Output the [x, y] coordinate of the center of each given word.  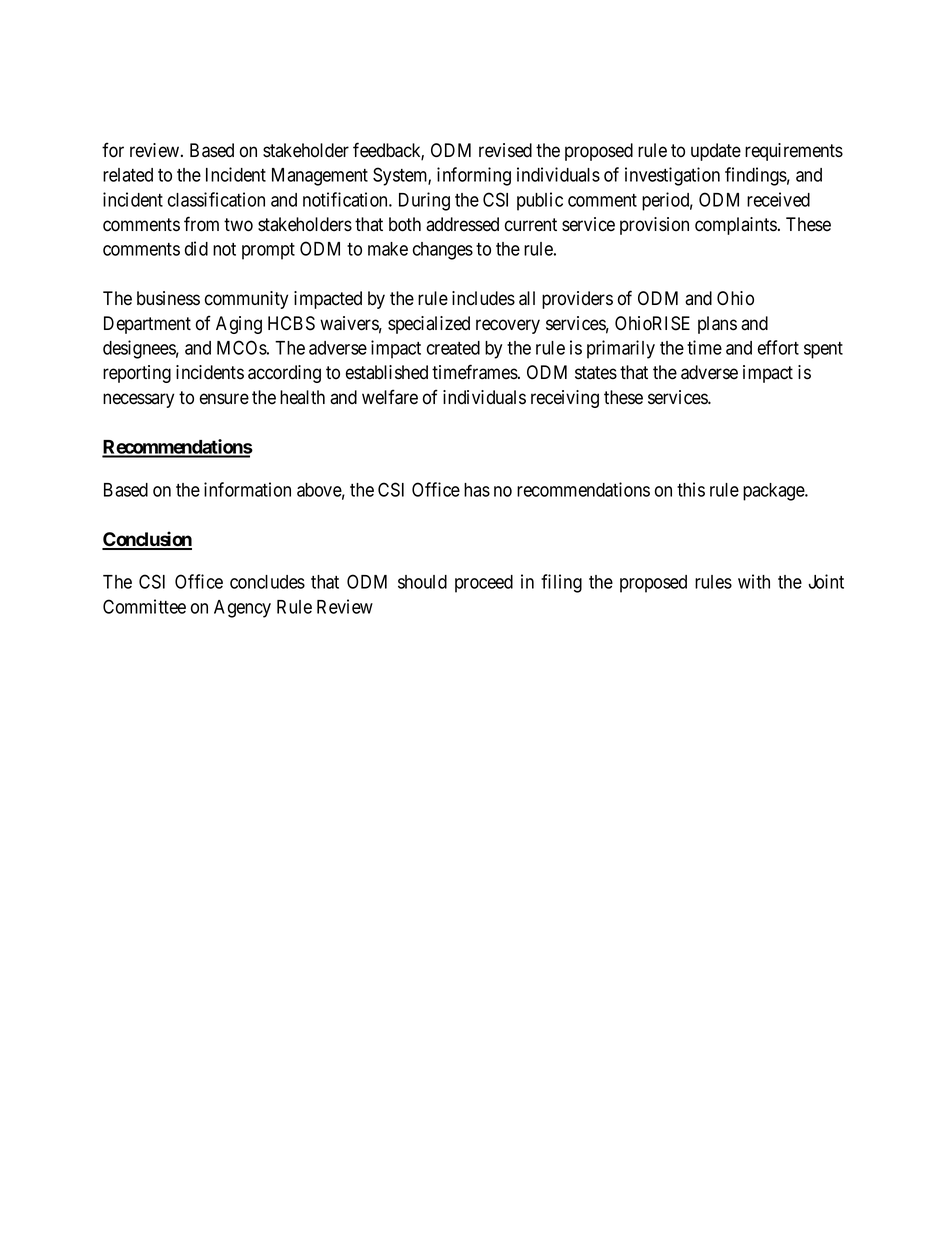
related [128, 175]
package [774, 492]
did [196, 248]
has [477, 490]
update [716, 152]
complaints [736, 226]
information [247, 489]
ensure [224, 399]
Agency [242, 609]
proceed [484, 584]
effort [778, 347]
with [754, 581]
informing [474, 176]
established [387, 372]
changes [443, 251]
